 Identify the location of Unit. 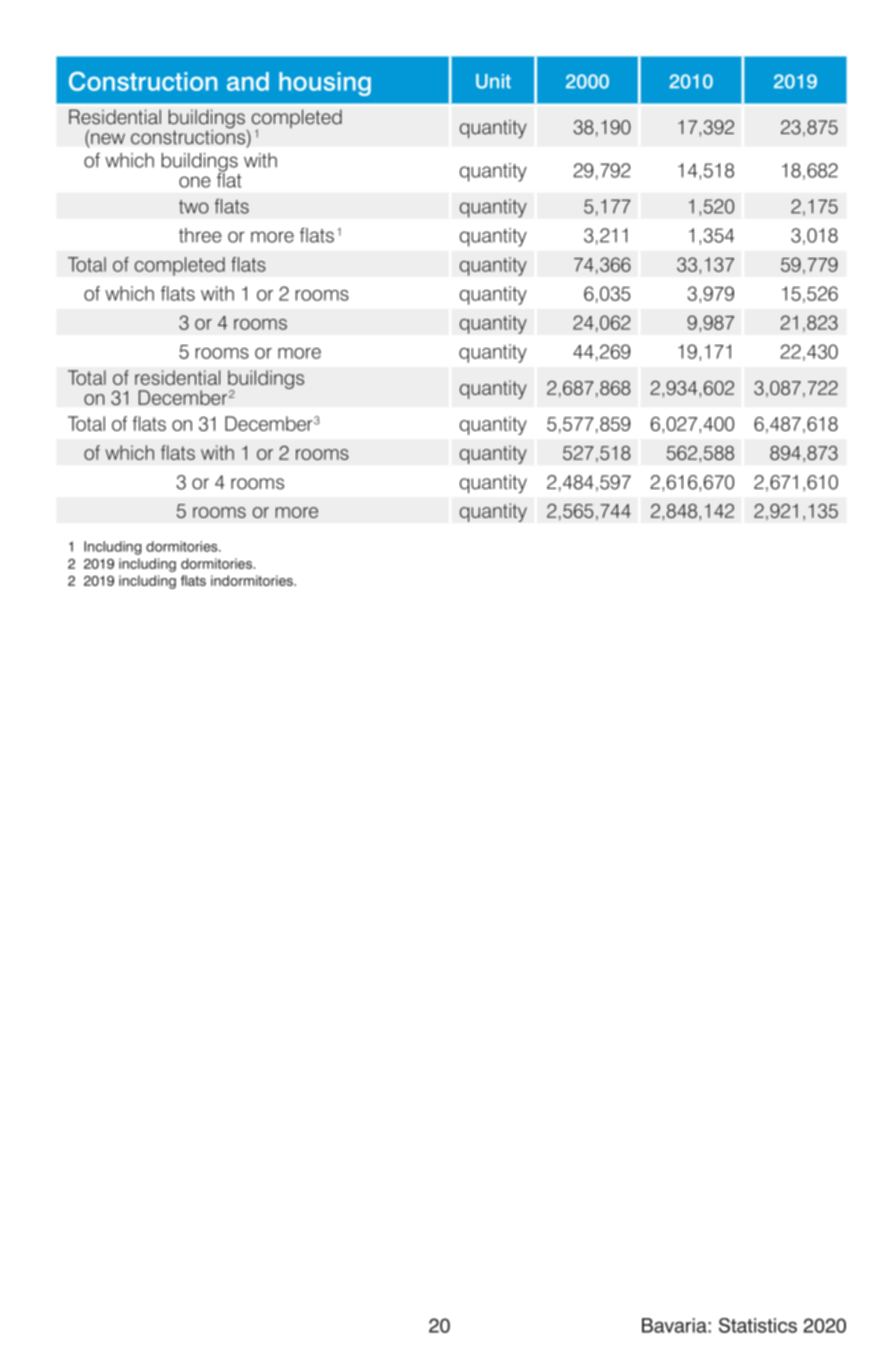
(493, 81).
